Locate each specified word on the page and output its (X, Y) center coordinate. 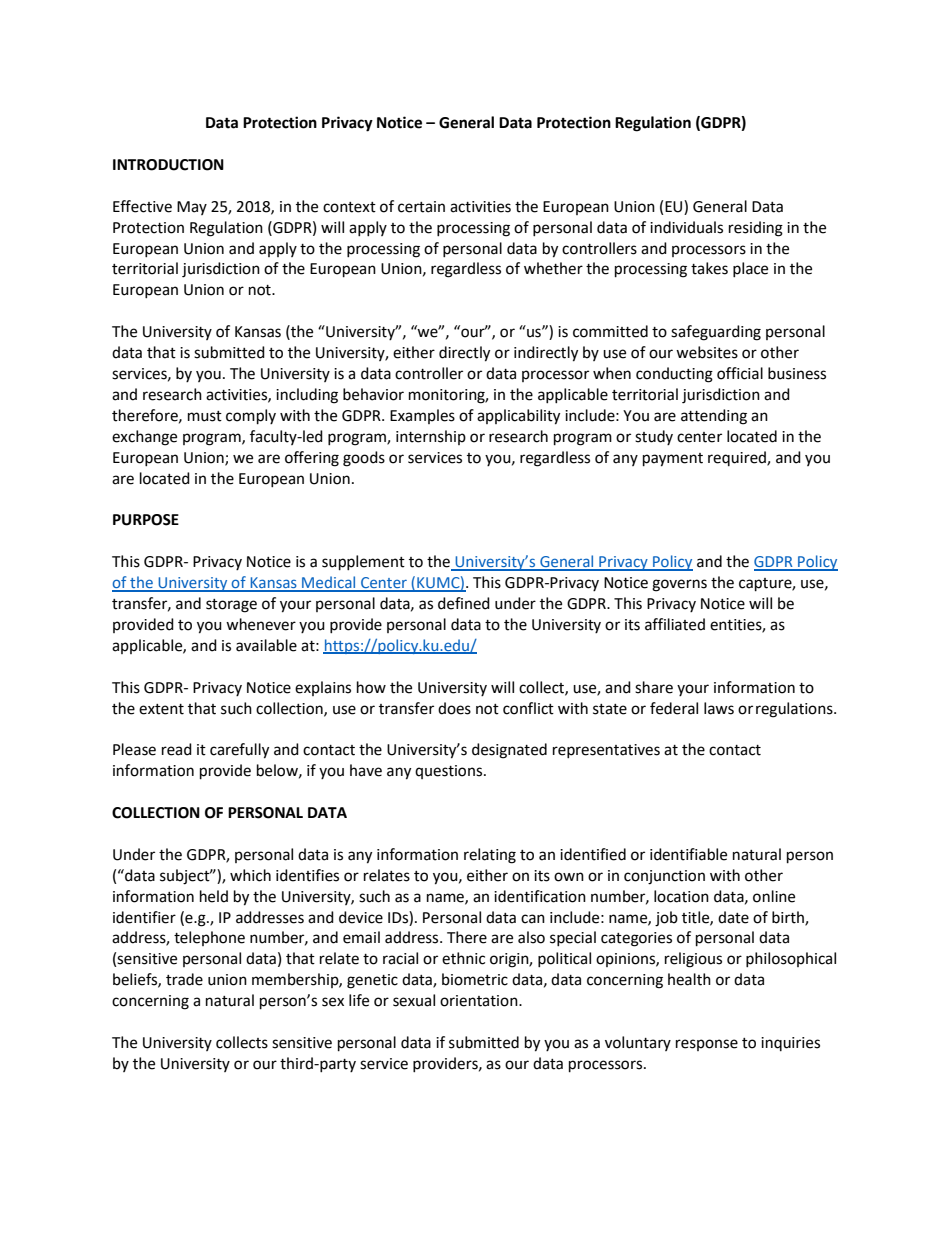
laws (719, 708)
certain (421, 207)
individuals (686, 227)
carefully (239, 751)
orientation (480, 1001)
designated (509, 751)
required (738, 458)
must (205, 416)
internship (431, 437)
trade (184, 979)
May (192, 208)
